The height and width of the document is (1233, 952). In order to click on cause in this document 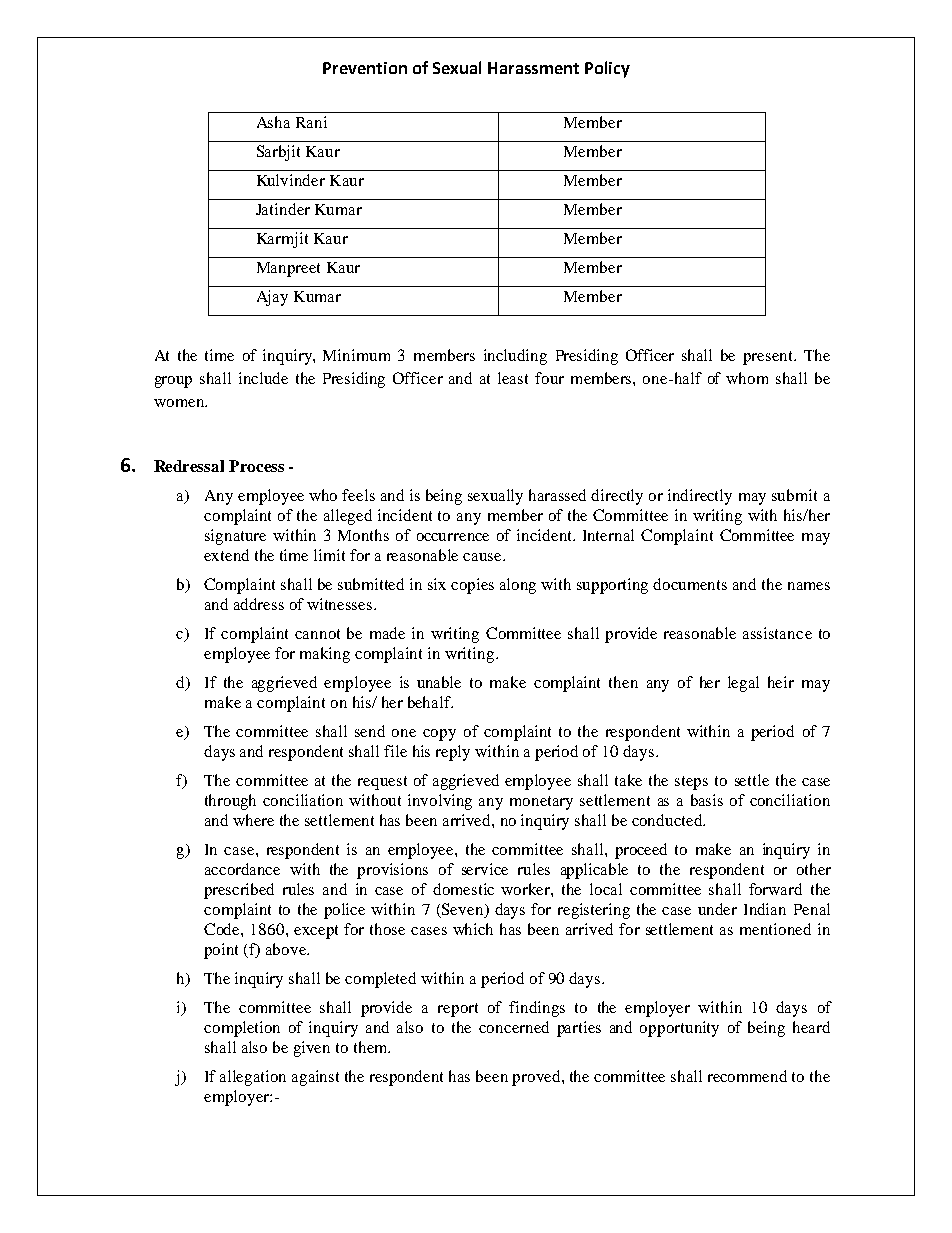, I will do `click(483, 557)`.
